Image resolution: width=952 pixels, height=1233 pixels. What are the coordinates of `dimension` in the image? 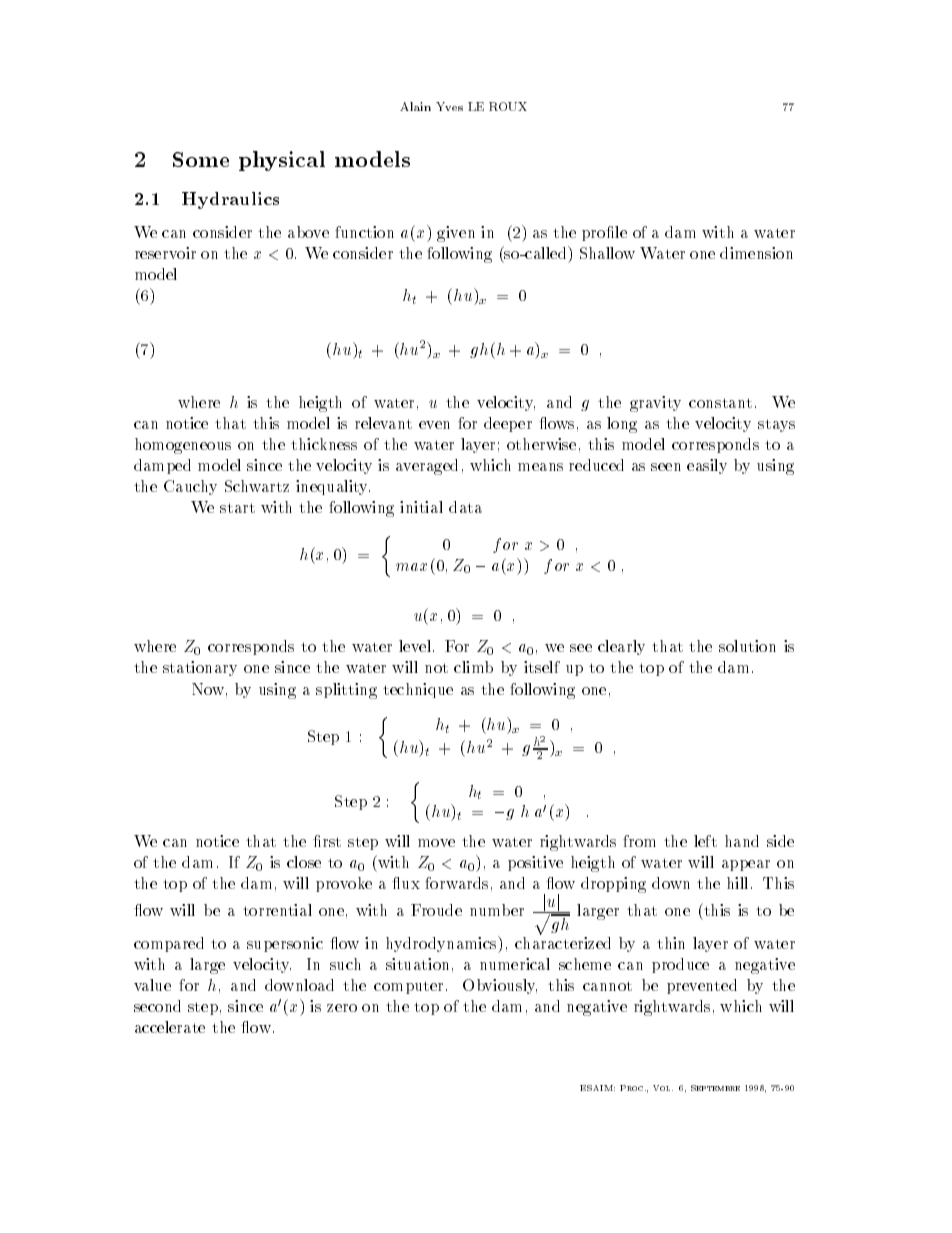 It's located at (756, 253).
